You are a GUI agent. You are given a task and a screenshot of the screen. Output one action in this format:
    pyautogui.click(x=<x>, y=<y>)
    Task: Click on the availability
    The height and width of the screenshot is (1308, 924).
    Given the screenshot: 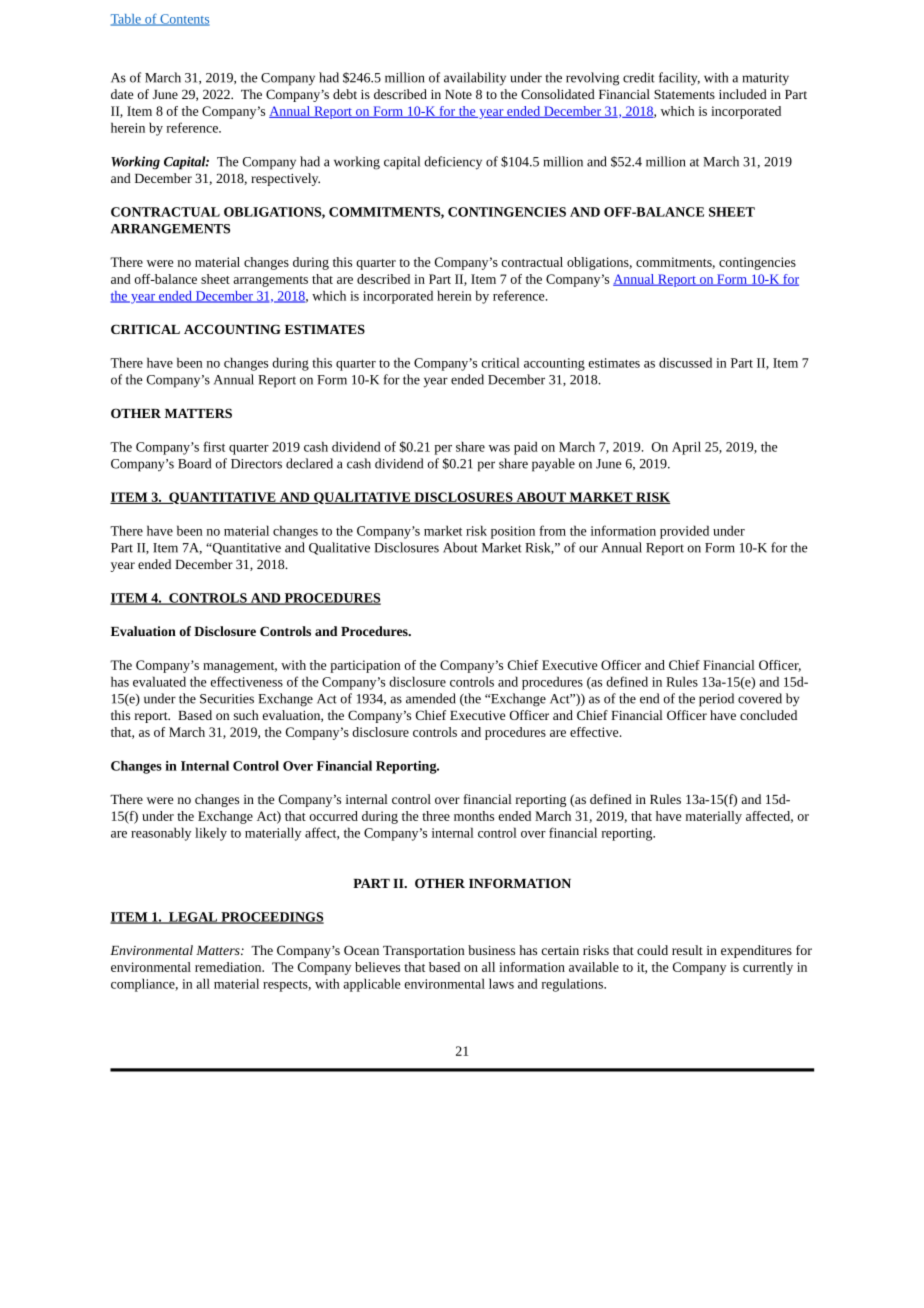 What is the action you would take?
    pyautogui.click(x=475, y=79)
